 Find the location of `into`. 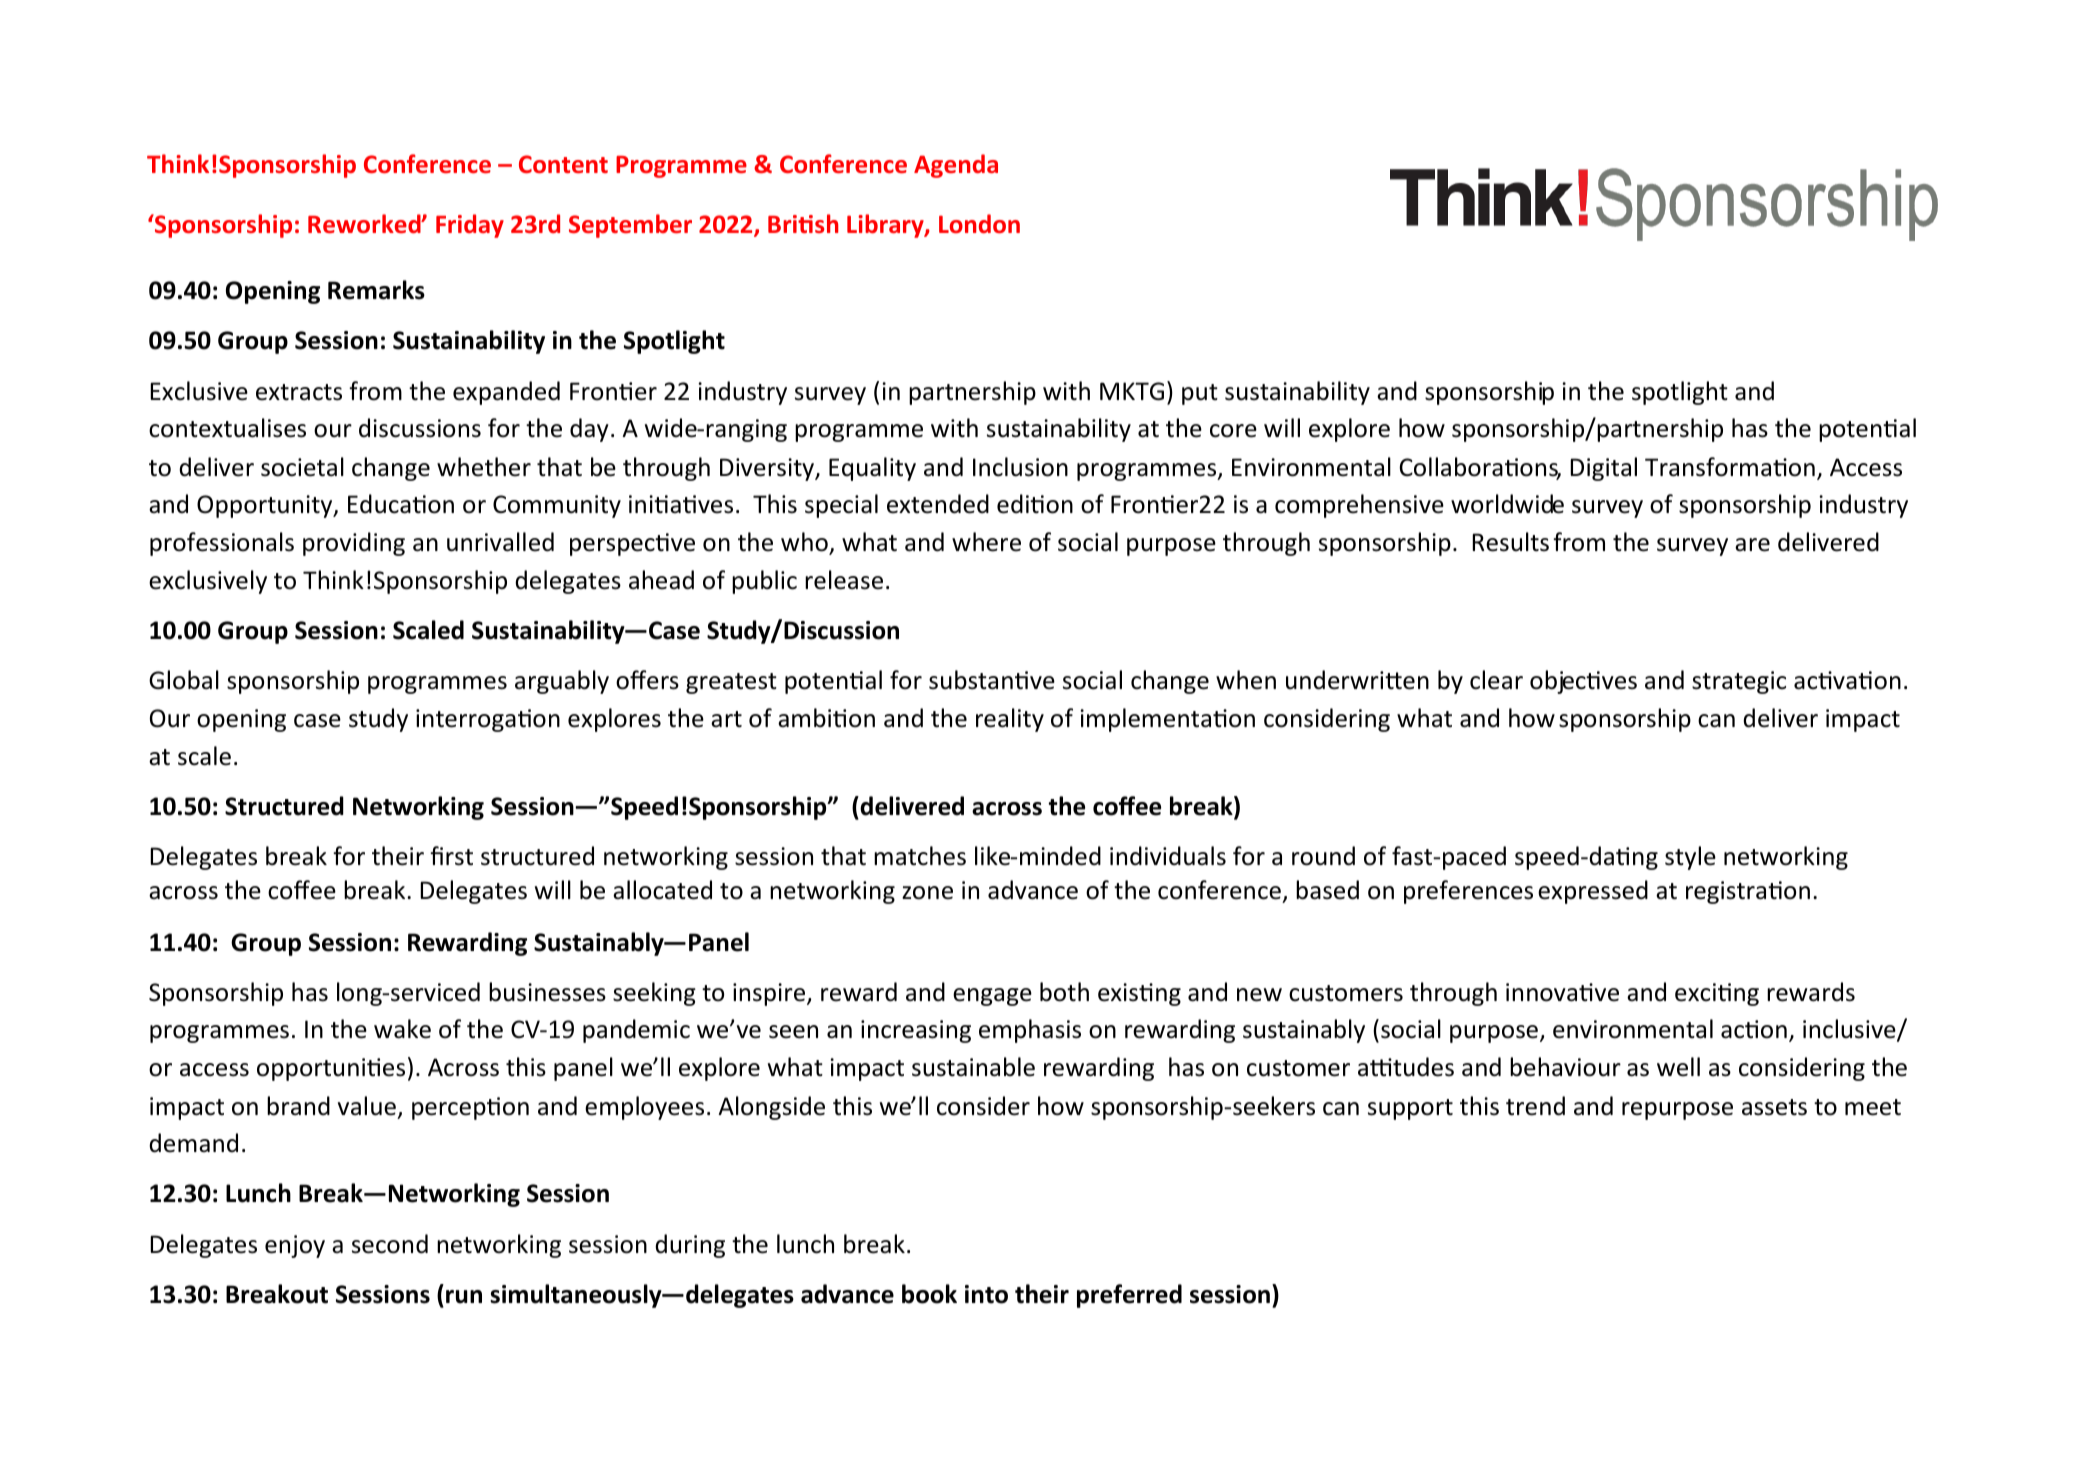

into is located at coordinates (986, 1294).
